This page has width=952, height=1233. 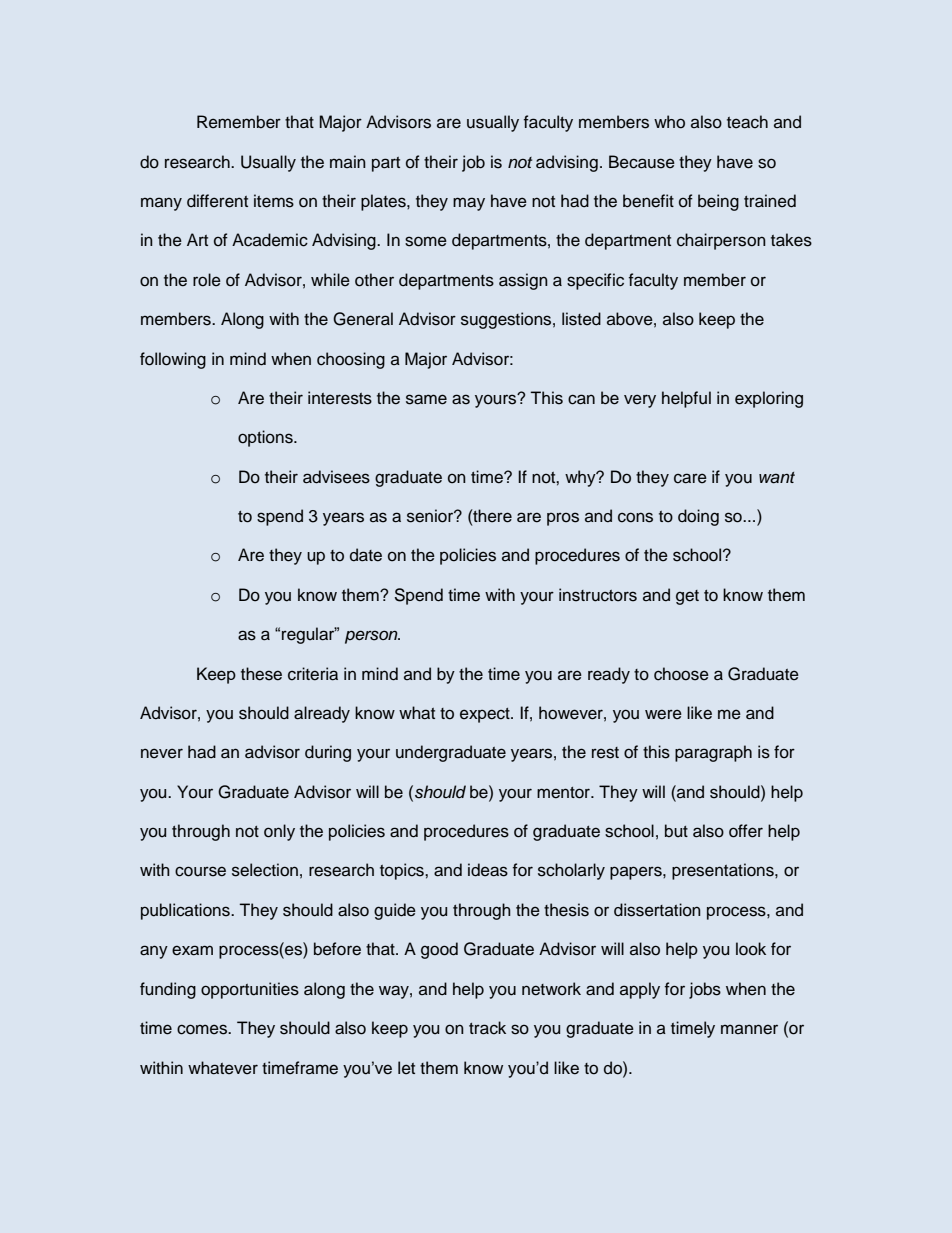 I want to click on track, so click(x=487, y=1028).
